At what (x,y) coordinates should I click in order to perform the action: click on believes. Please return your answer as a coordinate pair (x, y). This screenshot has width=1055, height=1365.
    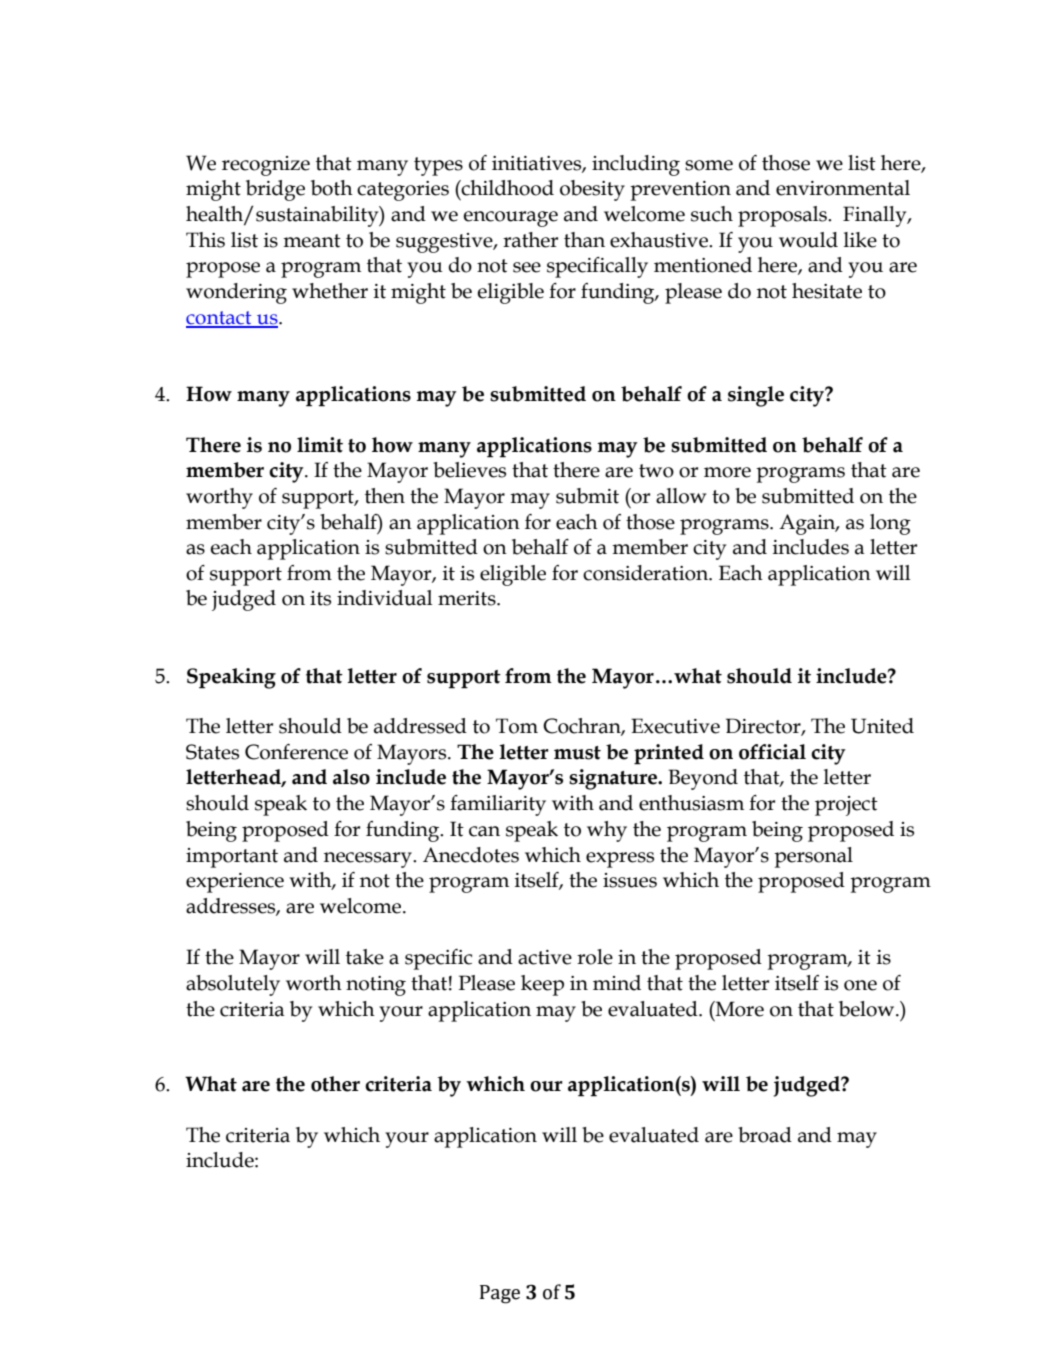
    Looking at the image, I should click on (469, 470).
